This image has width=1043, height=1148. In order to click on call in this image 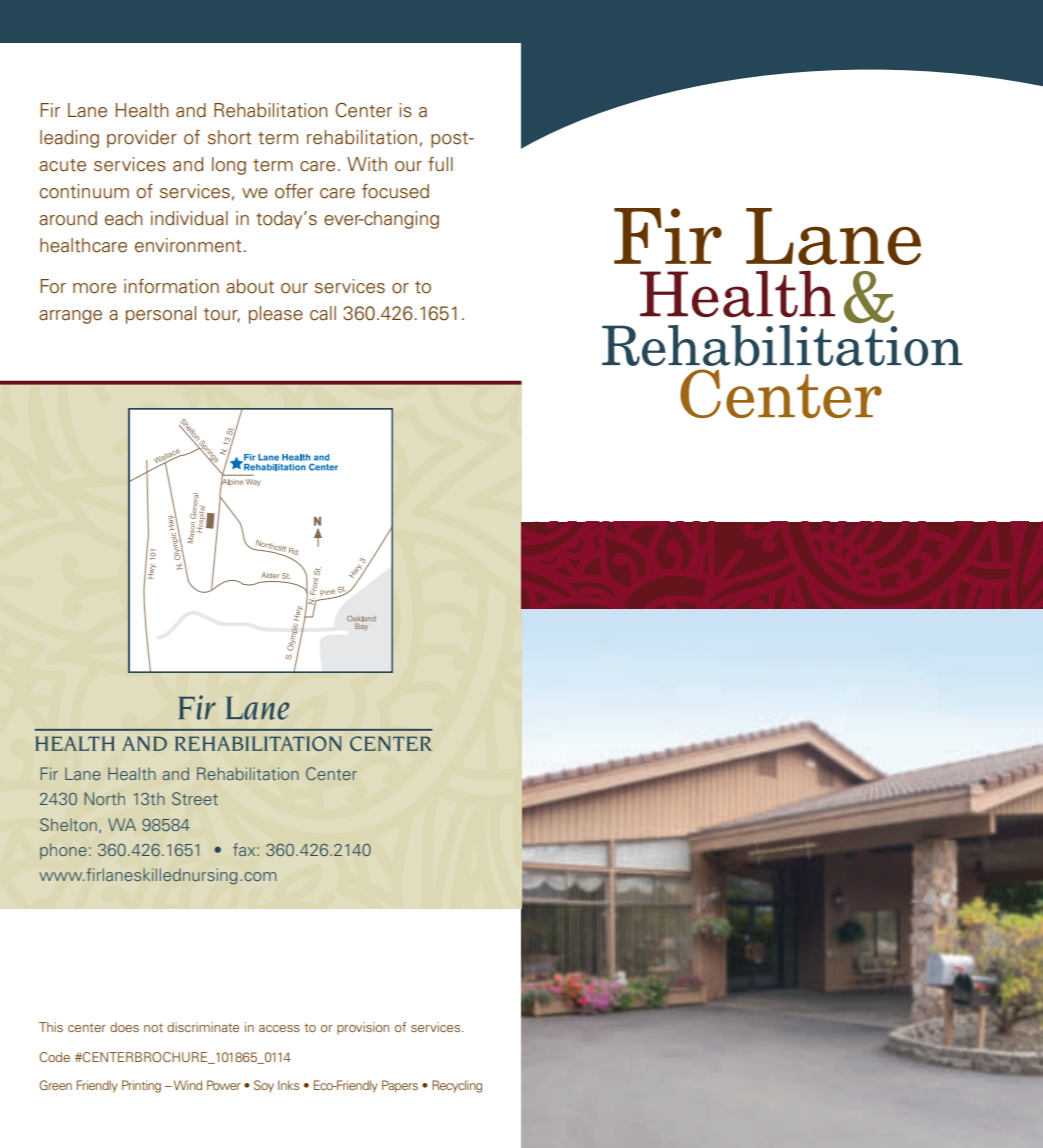, I will do `click(323, 313)`.
